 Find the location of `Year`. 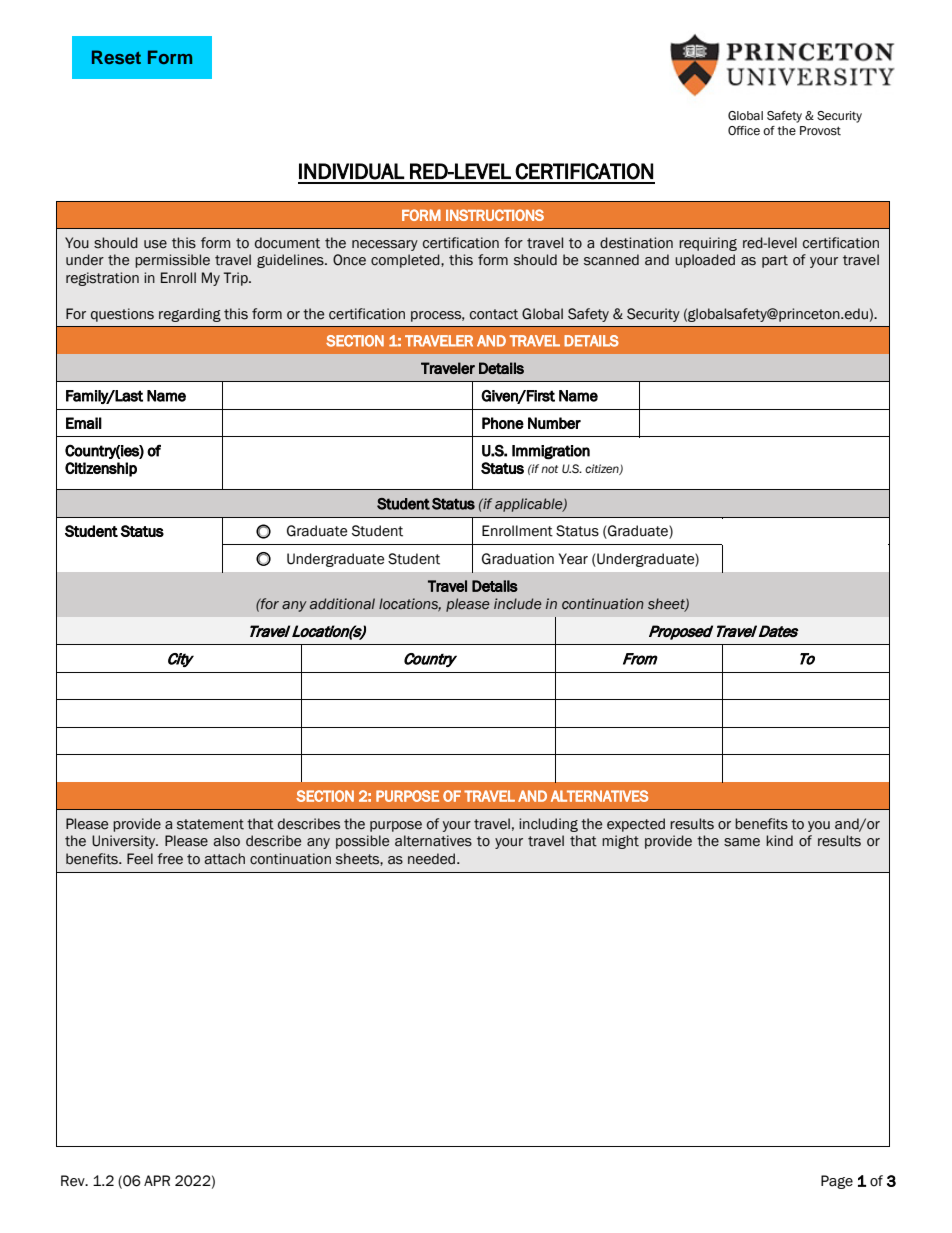

Year is located at coordinates (573, 559).
